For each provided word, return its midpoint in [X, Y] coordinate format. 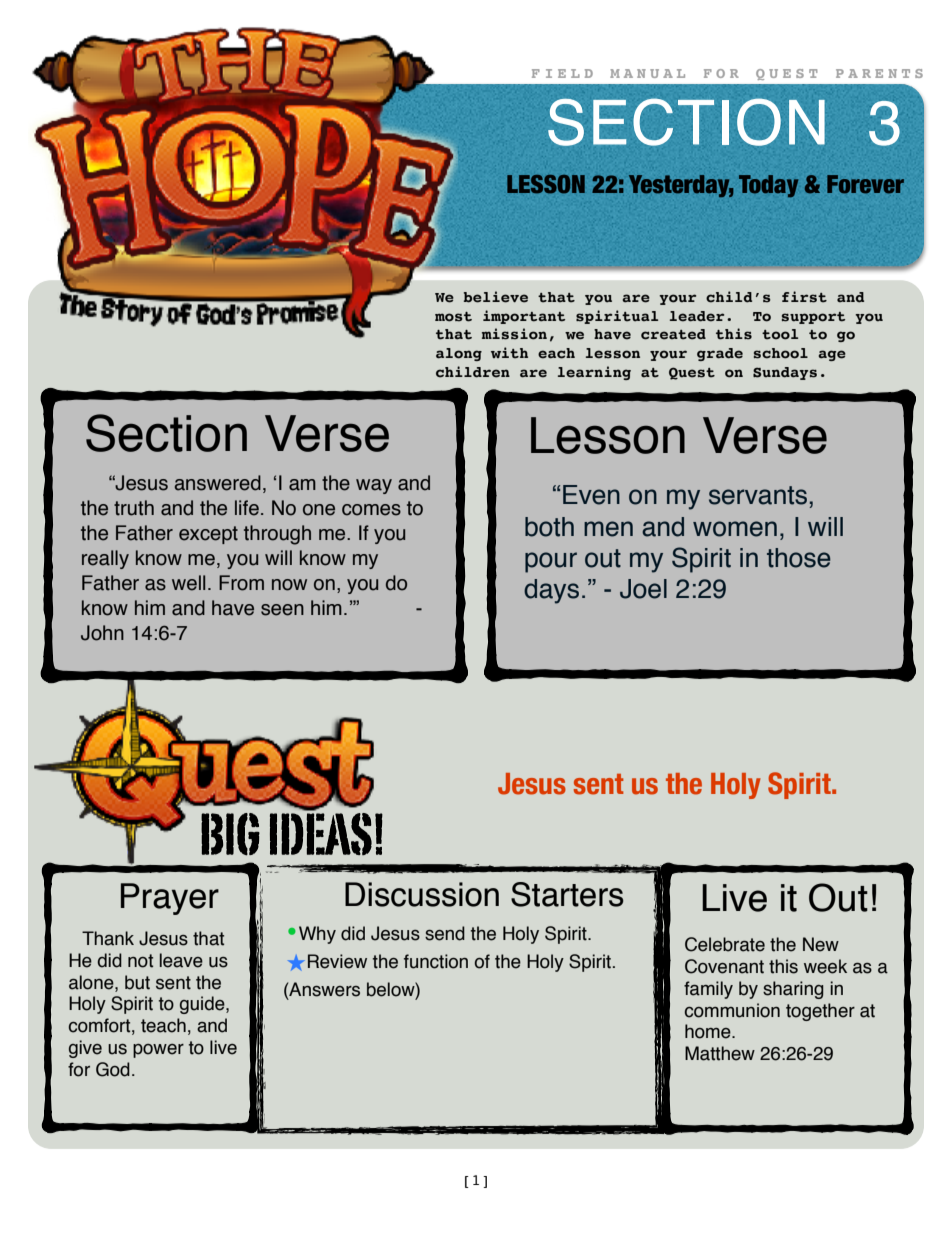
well [188, 583]
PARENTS [879, 73]
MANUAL [647, 73]
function [436, 961]
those [799, 558]
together [820, 1012]
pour [551, 562]
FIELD [562, 73]
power [158, 1051]
